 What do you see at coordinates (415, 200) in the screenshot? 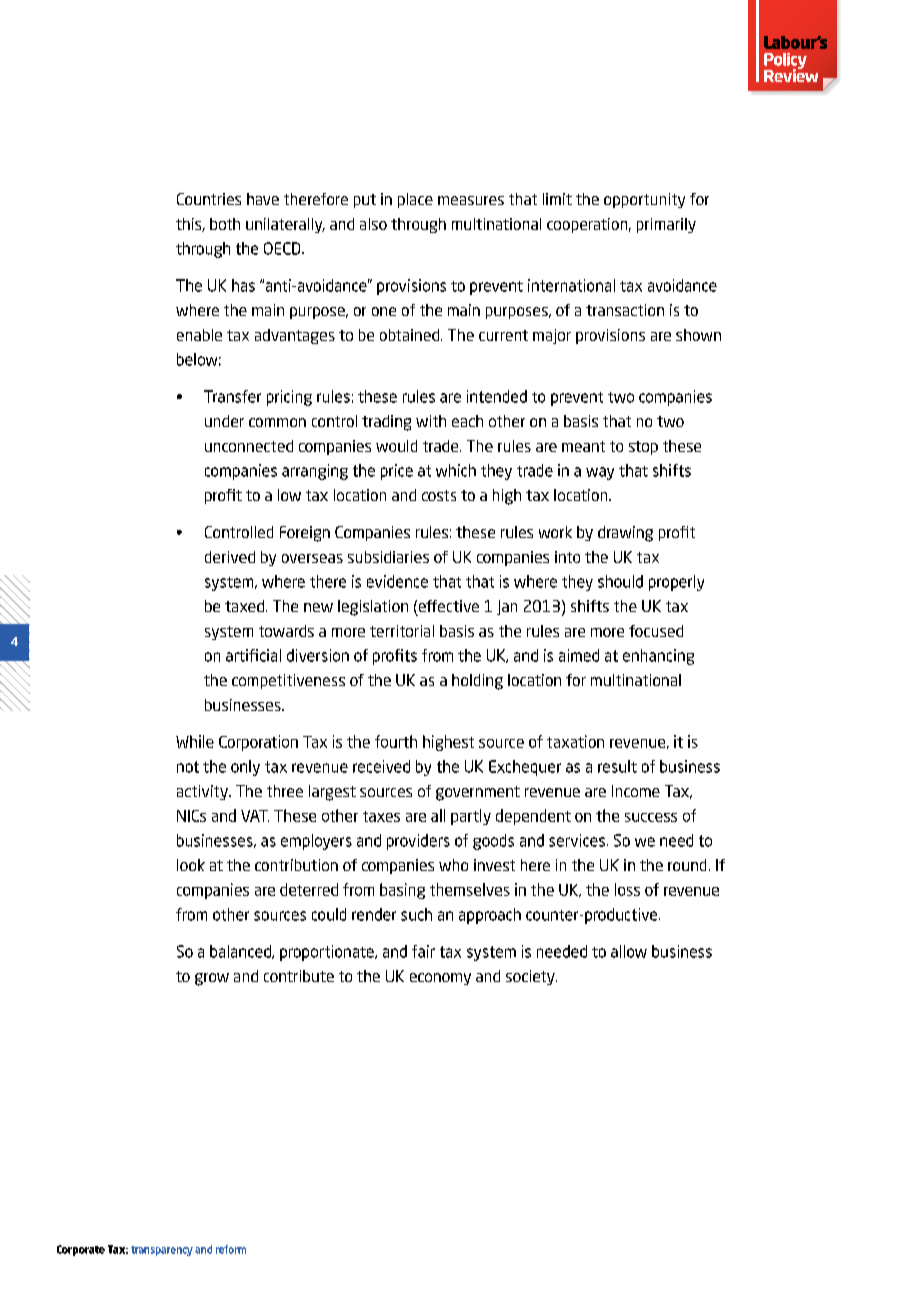
I see `place` at bounding box center [415, 200].
